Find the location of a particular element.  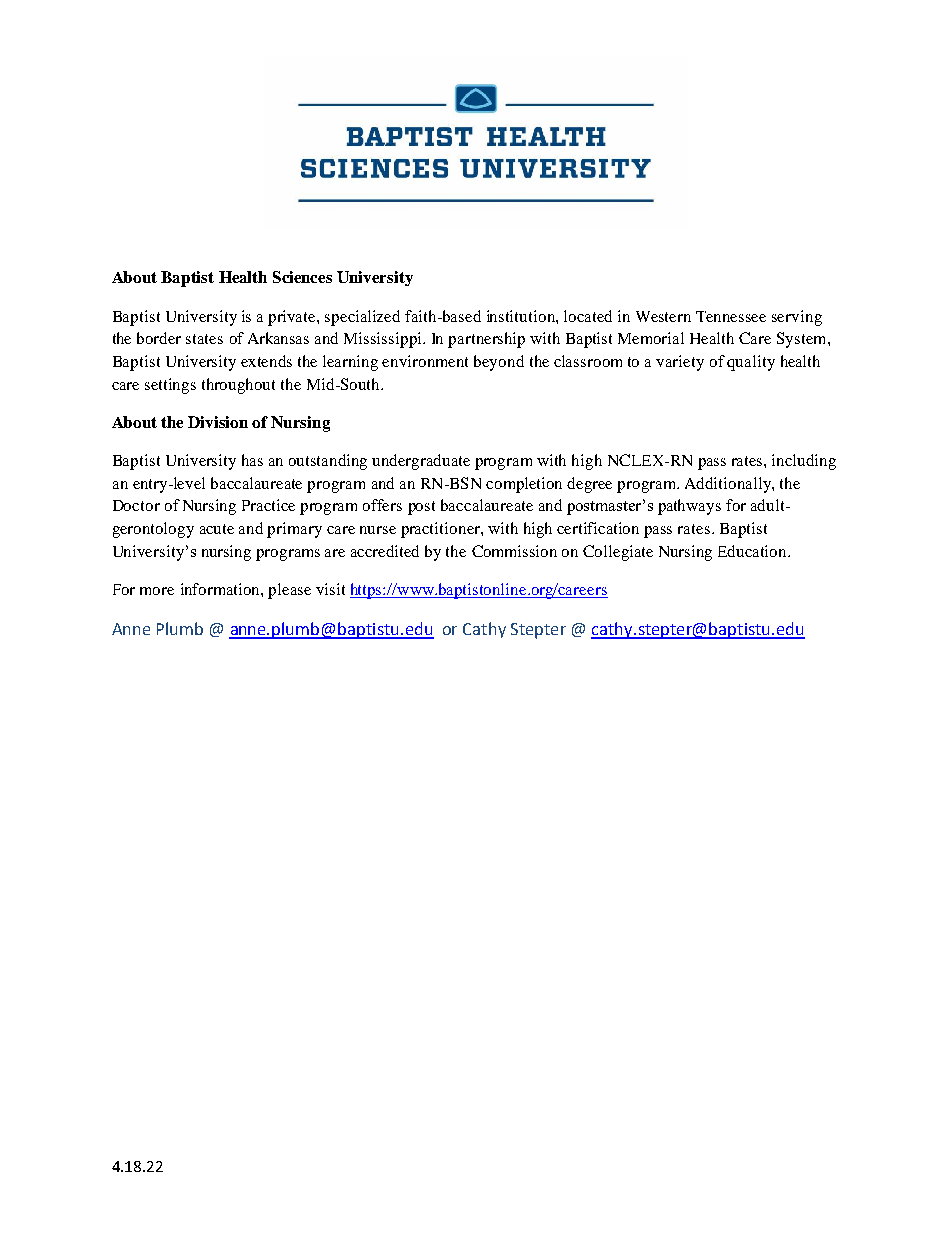

including is located at coordinates (804, 462).
